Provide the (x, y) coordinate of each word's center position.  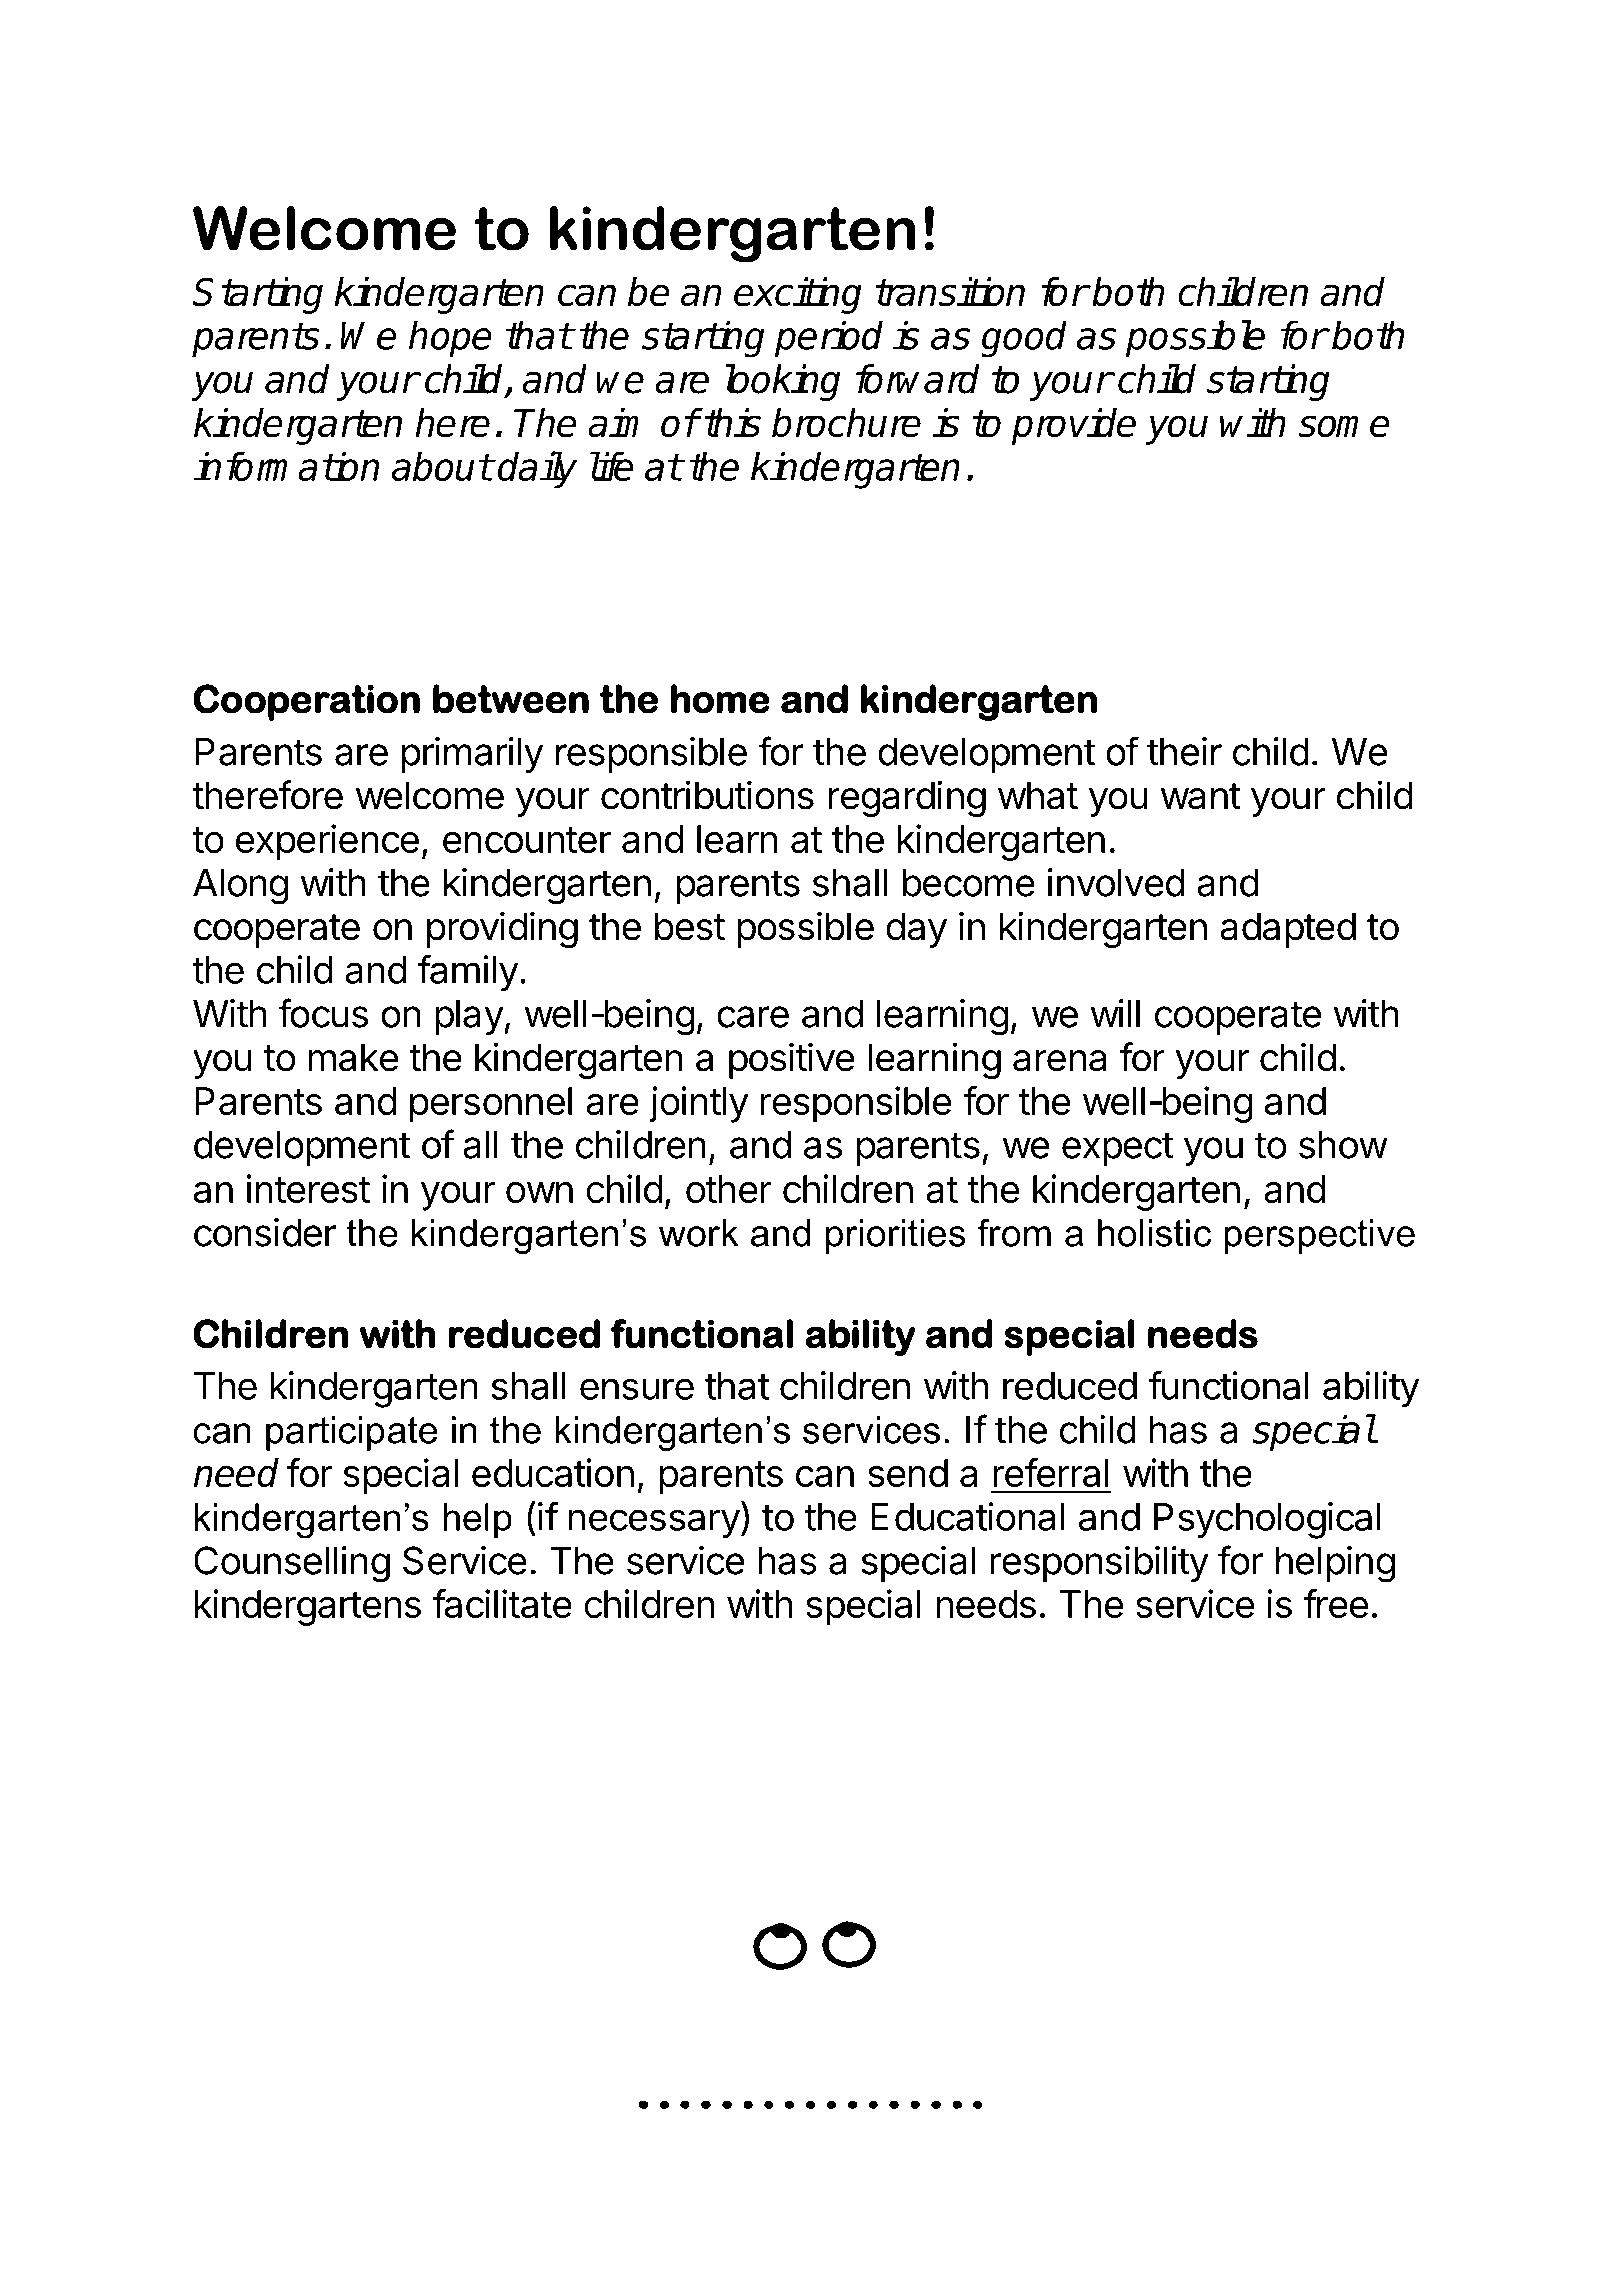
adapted (1288, 930)
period (829, 338)
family (468, 973)
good (1024, 339)
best (690, 926)
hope (450, 338)
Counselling (292, 1564)
